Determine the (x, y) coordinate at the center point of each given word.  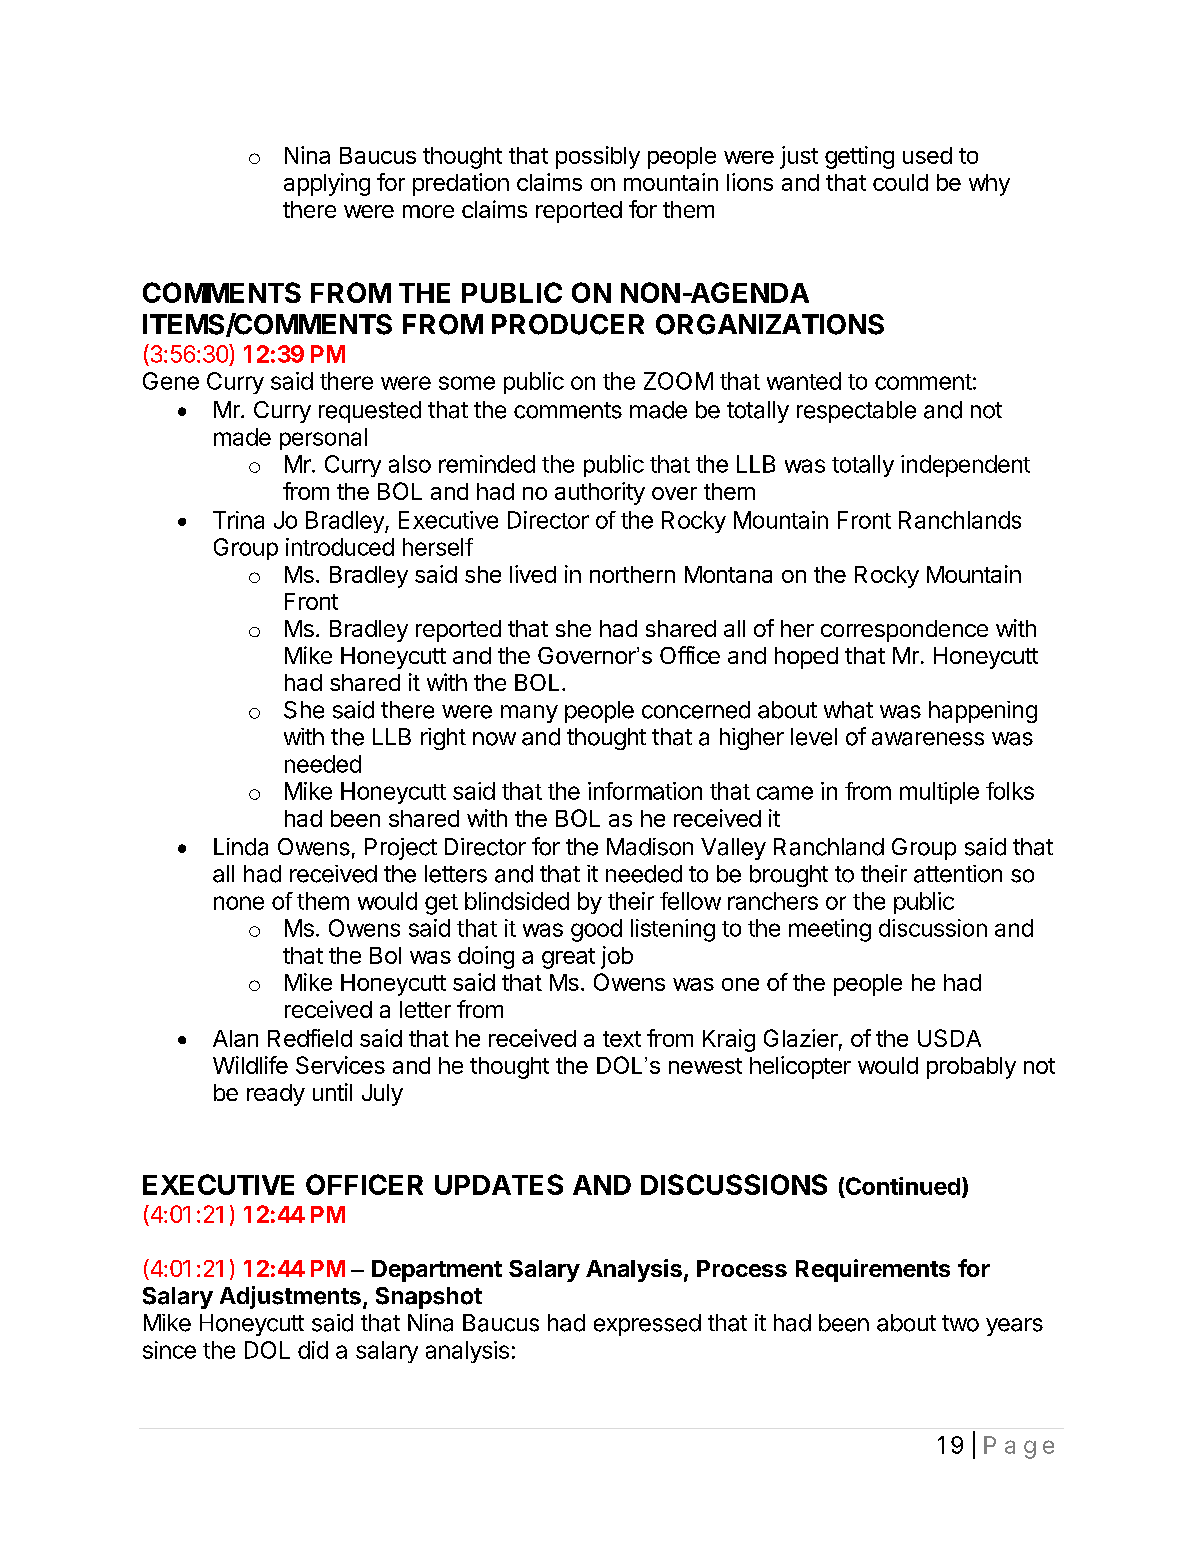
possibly (598, 157)
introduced (340, 547)
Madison (650, 847)
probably (971, 1068)
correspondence (904, 631)
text (622, 1039)
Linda (241, 847)
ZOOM (678, 381)
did (313, 1350)
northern (632, 574)
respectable (856, 412)
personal (323, 439)
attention (958, 874)
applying (327, 184)
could (900, 182)
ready (276, 1095)
